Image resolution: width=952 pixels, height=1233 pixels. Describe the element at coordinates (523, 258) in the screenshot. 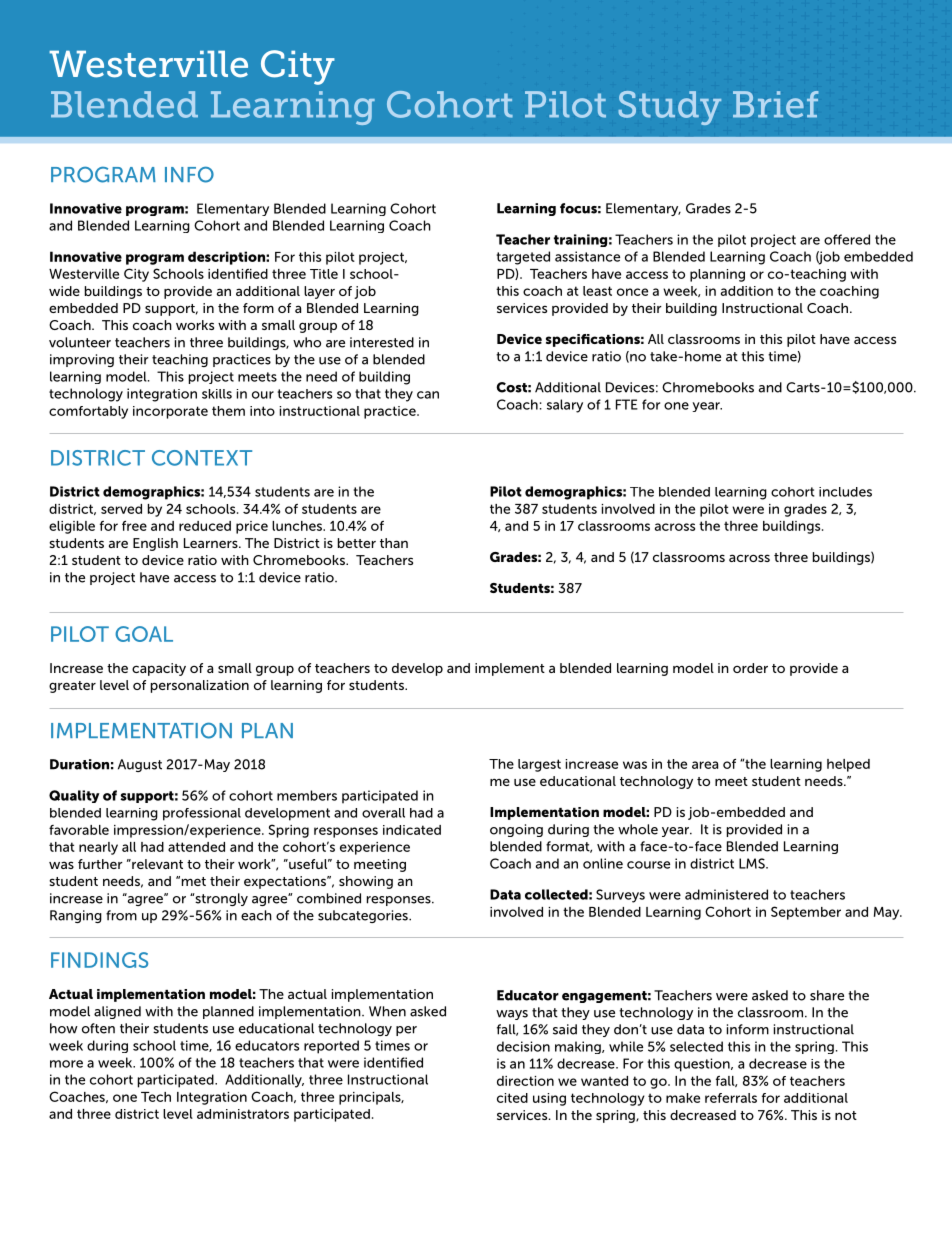

I see `targeted` at that location.
